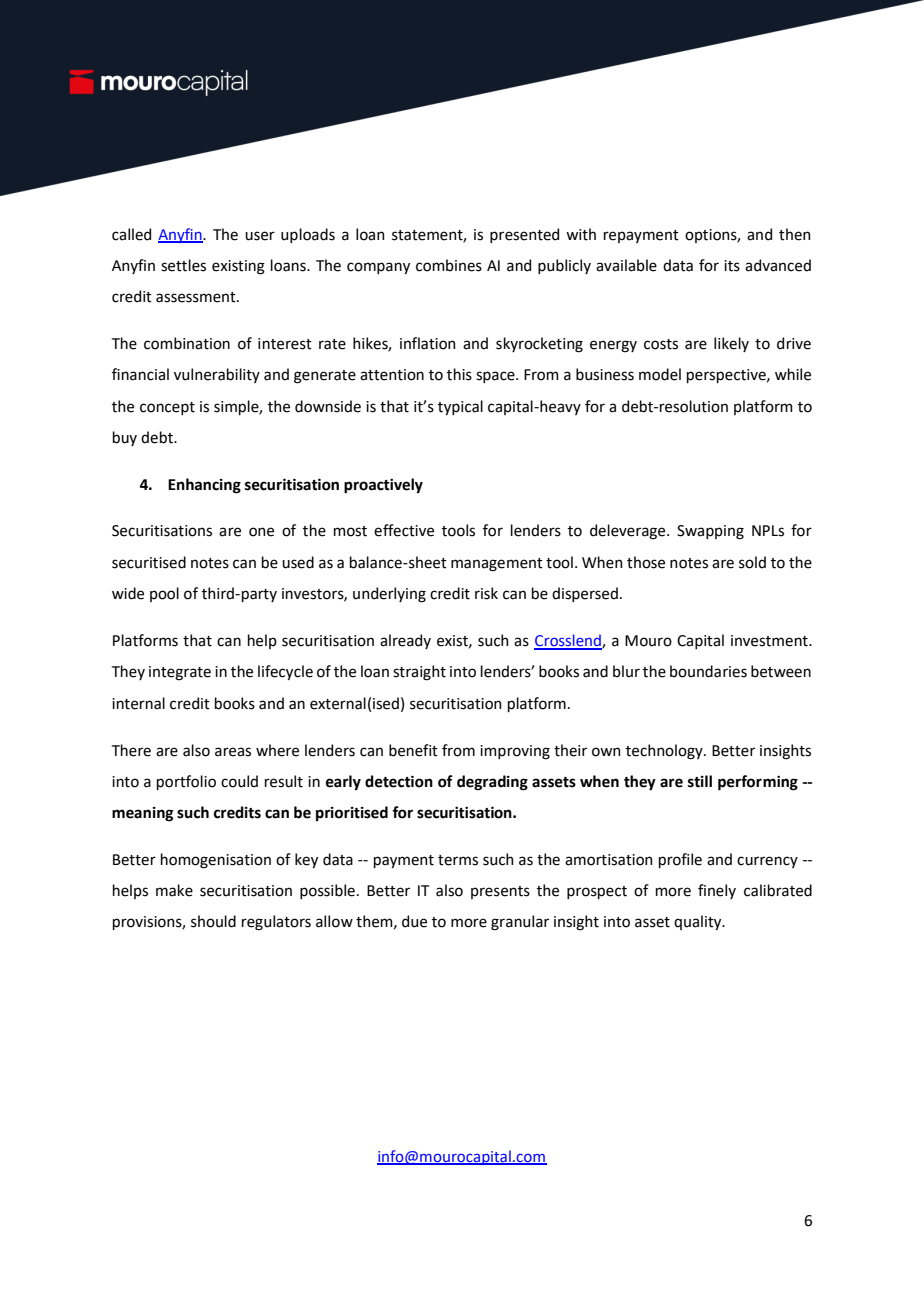  What do you see at coordinates (183, 265) in the screenshot?
I see `settles` at bounding box center [183, 265].
